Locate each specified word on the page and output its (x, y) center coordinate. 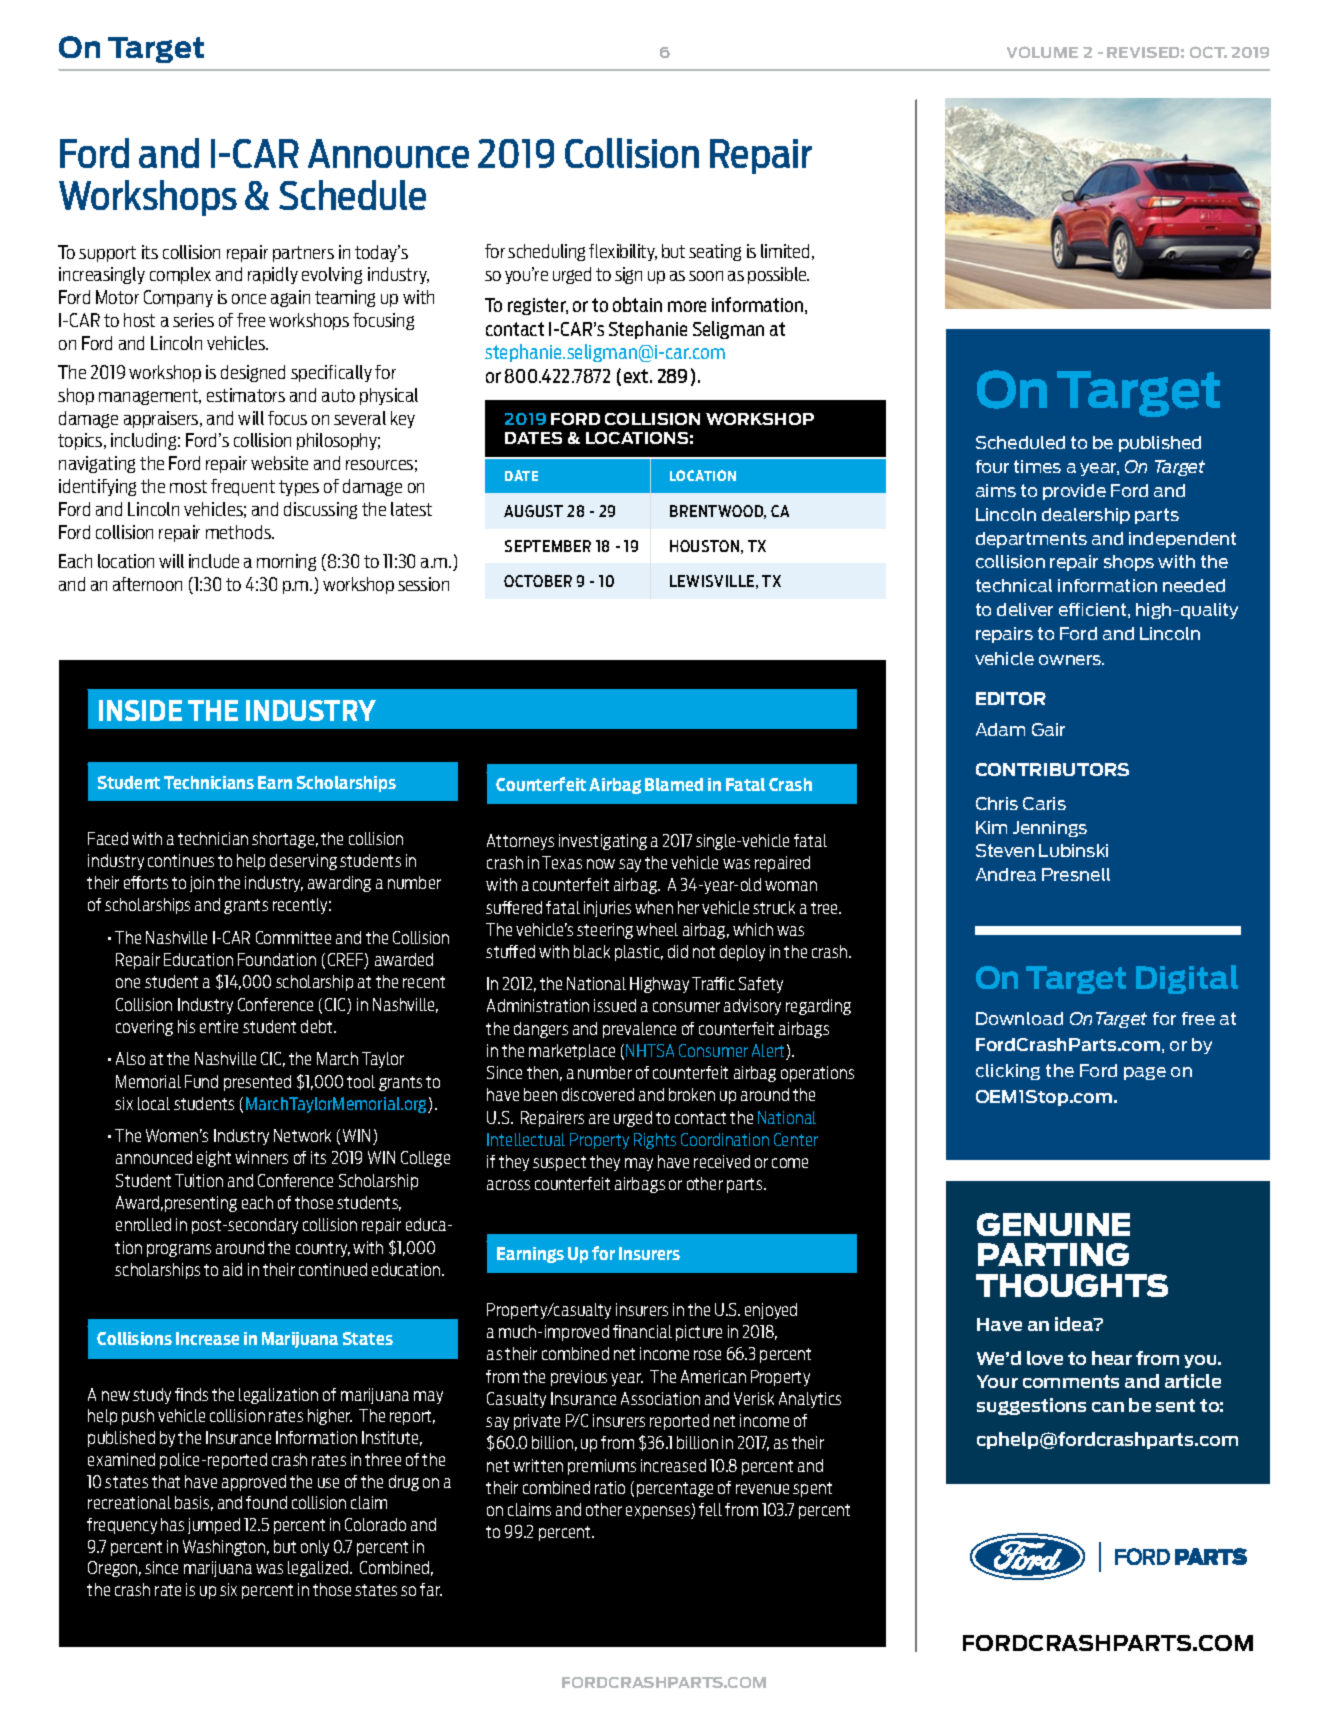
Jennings (1050, 829)
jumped (214, 1526)
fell (710, 1509)
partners (303, 254)
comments (1071, 1381)
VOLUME (1042, 52)
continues (181, 860)
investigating (603, 842)
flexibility (623, 252)
